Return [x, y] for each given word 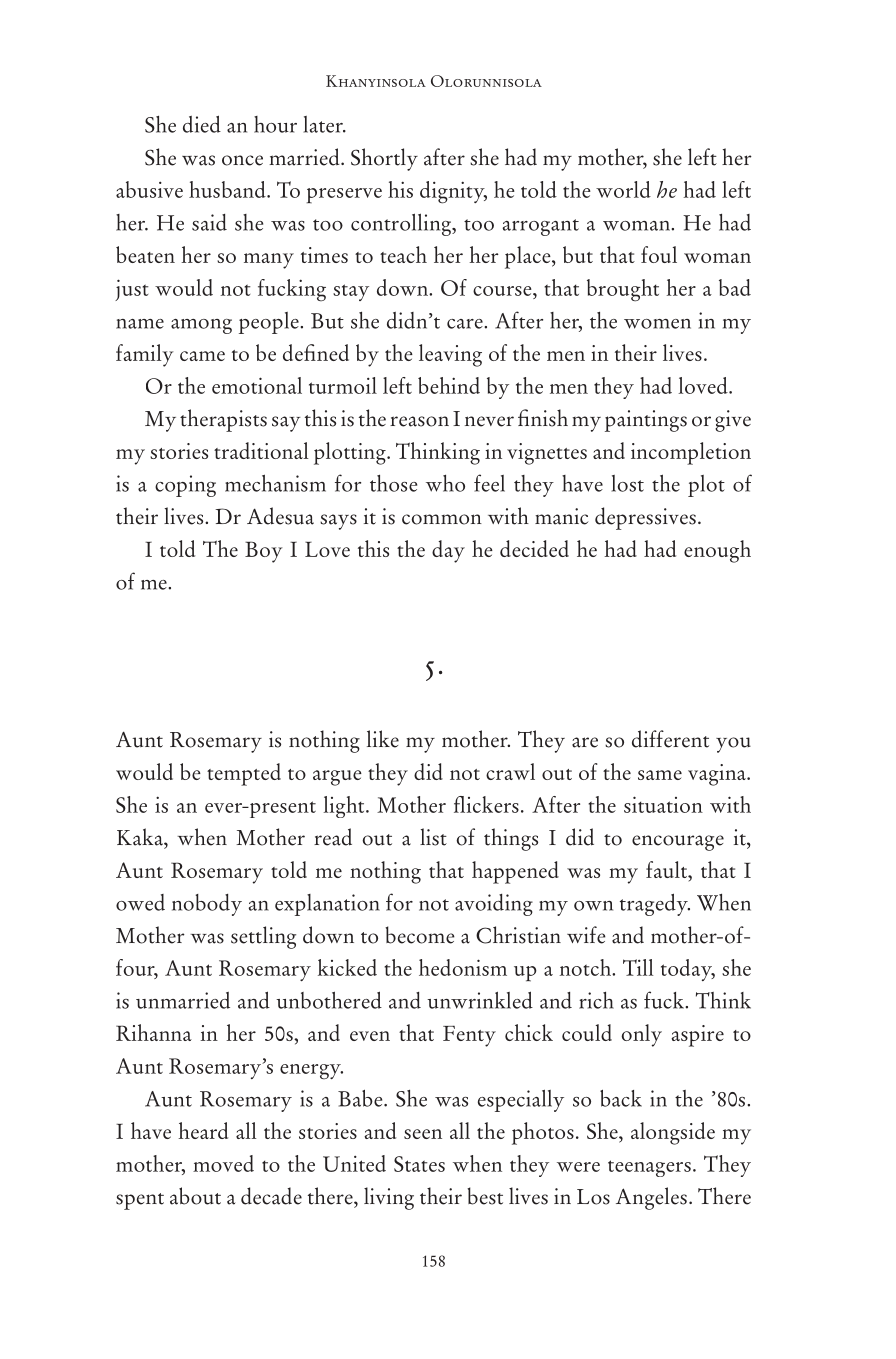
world [623, 189]
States [419, 1164]
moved [223, 1163]
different [670, 739]
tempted [244, 774]
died [202, 124]
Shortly [384, 159]
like [383, 739]
